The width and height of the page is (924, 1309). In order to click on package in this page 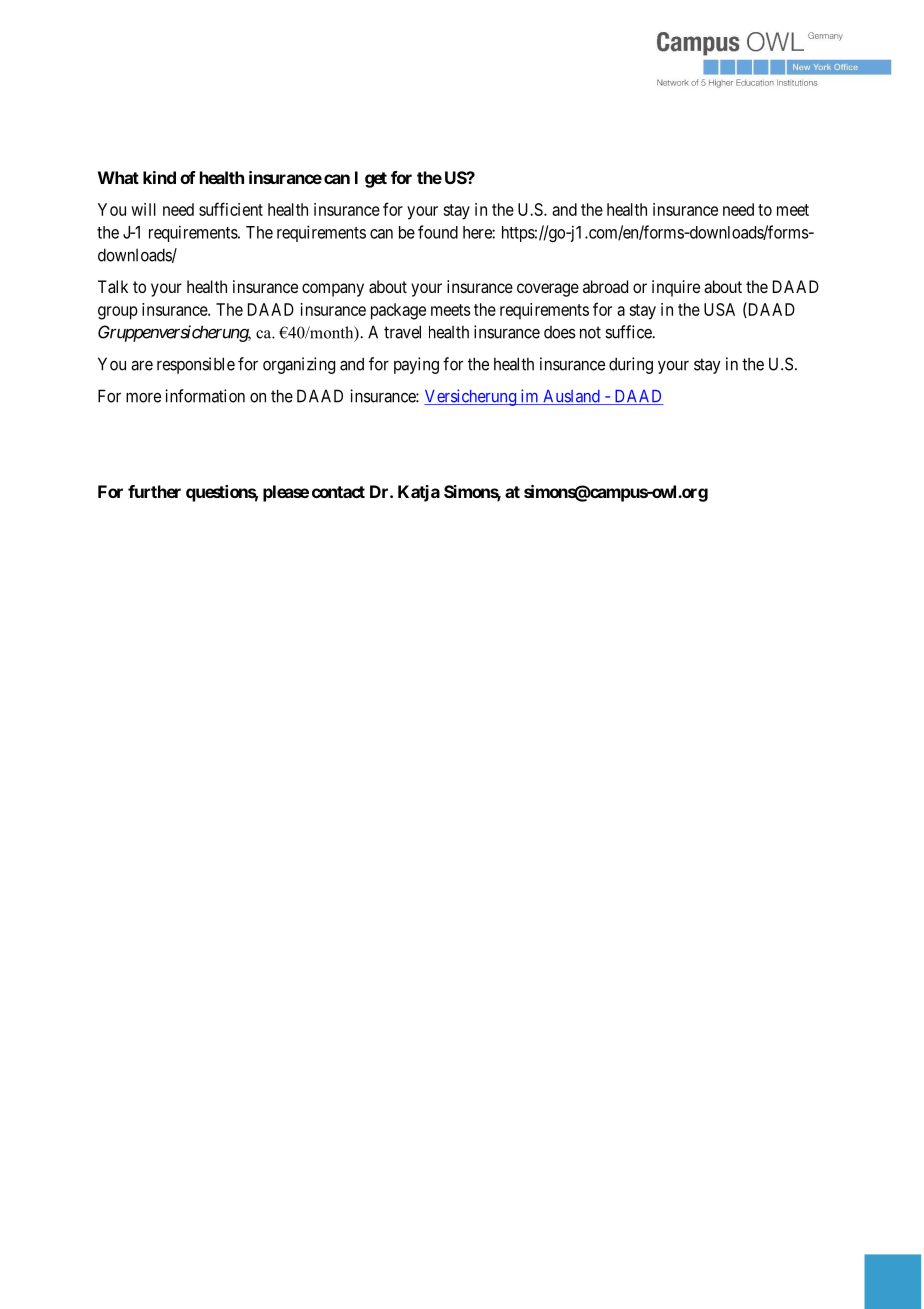, I will do `click(398, 311)`.
